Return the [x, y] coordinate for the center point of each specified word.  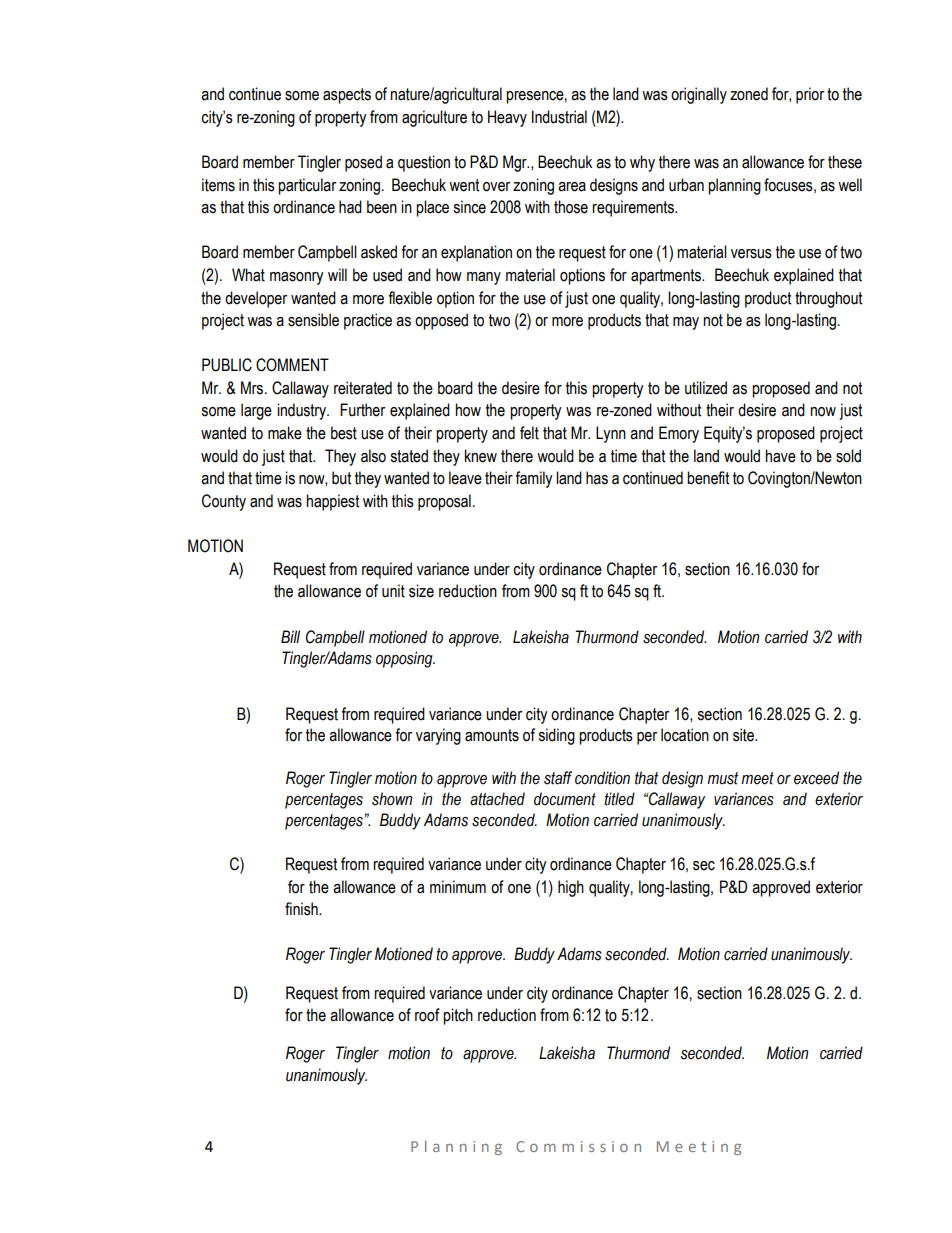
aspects [347, 96]
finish [302, 909]
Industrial [559, 117]
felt [529, 433]
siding [556, 736]
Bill [290, 636]
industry [303, 411]
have [780, 456]
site [745, 735]
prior [810, 95]
